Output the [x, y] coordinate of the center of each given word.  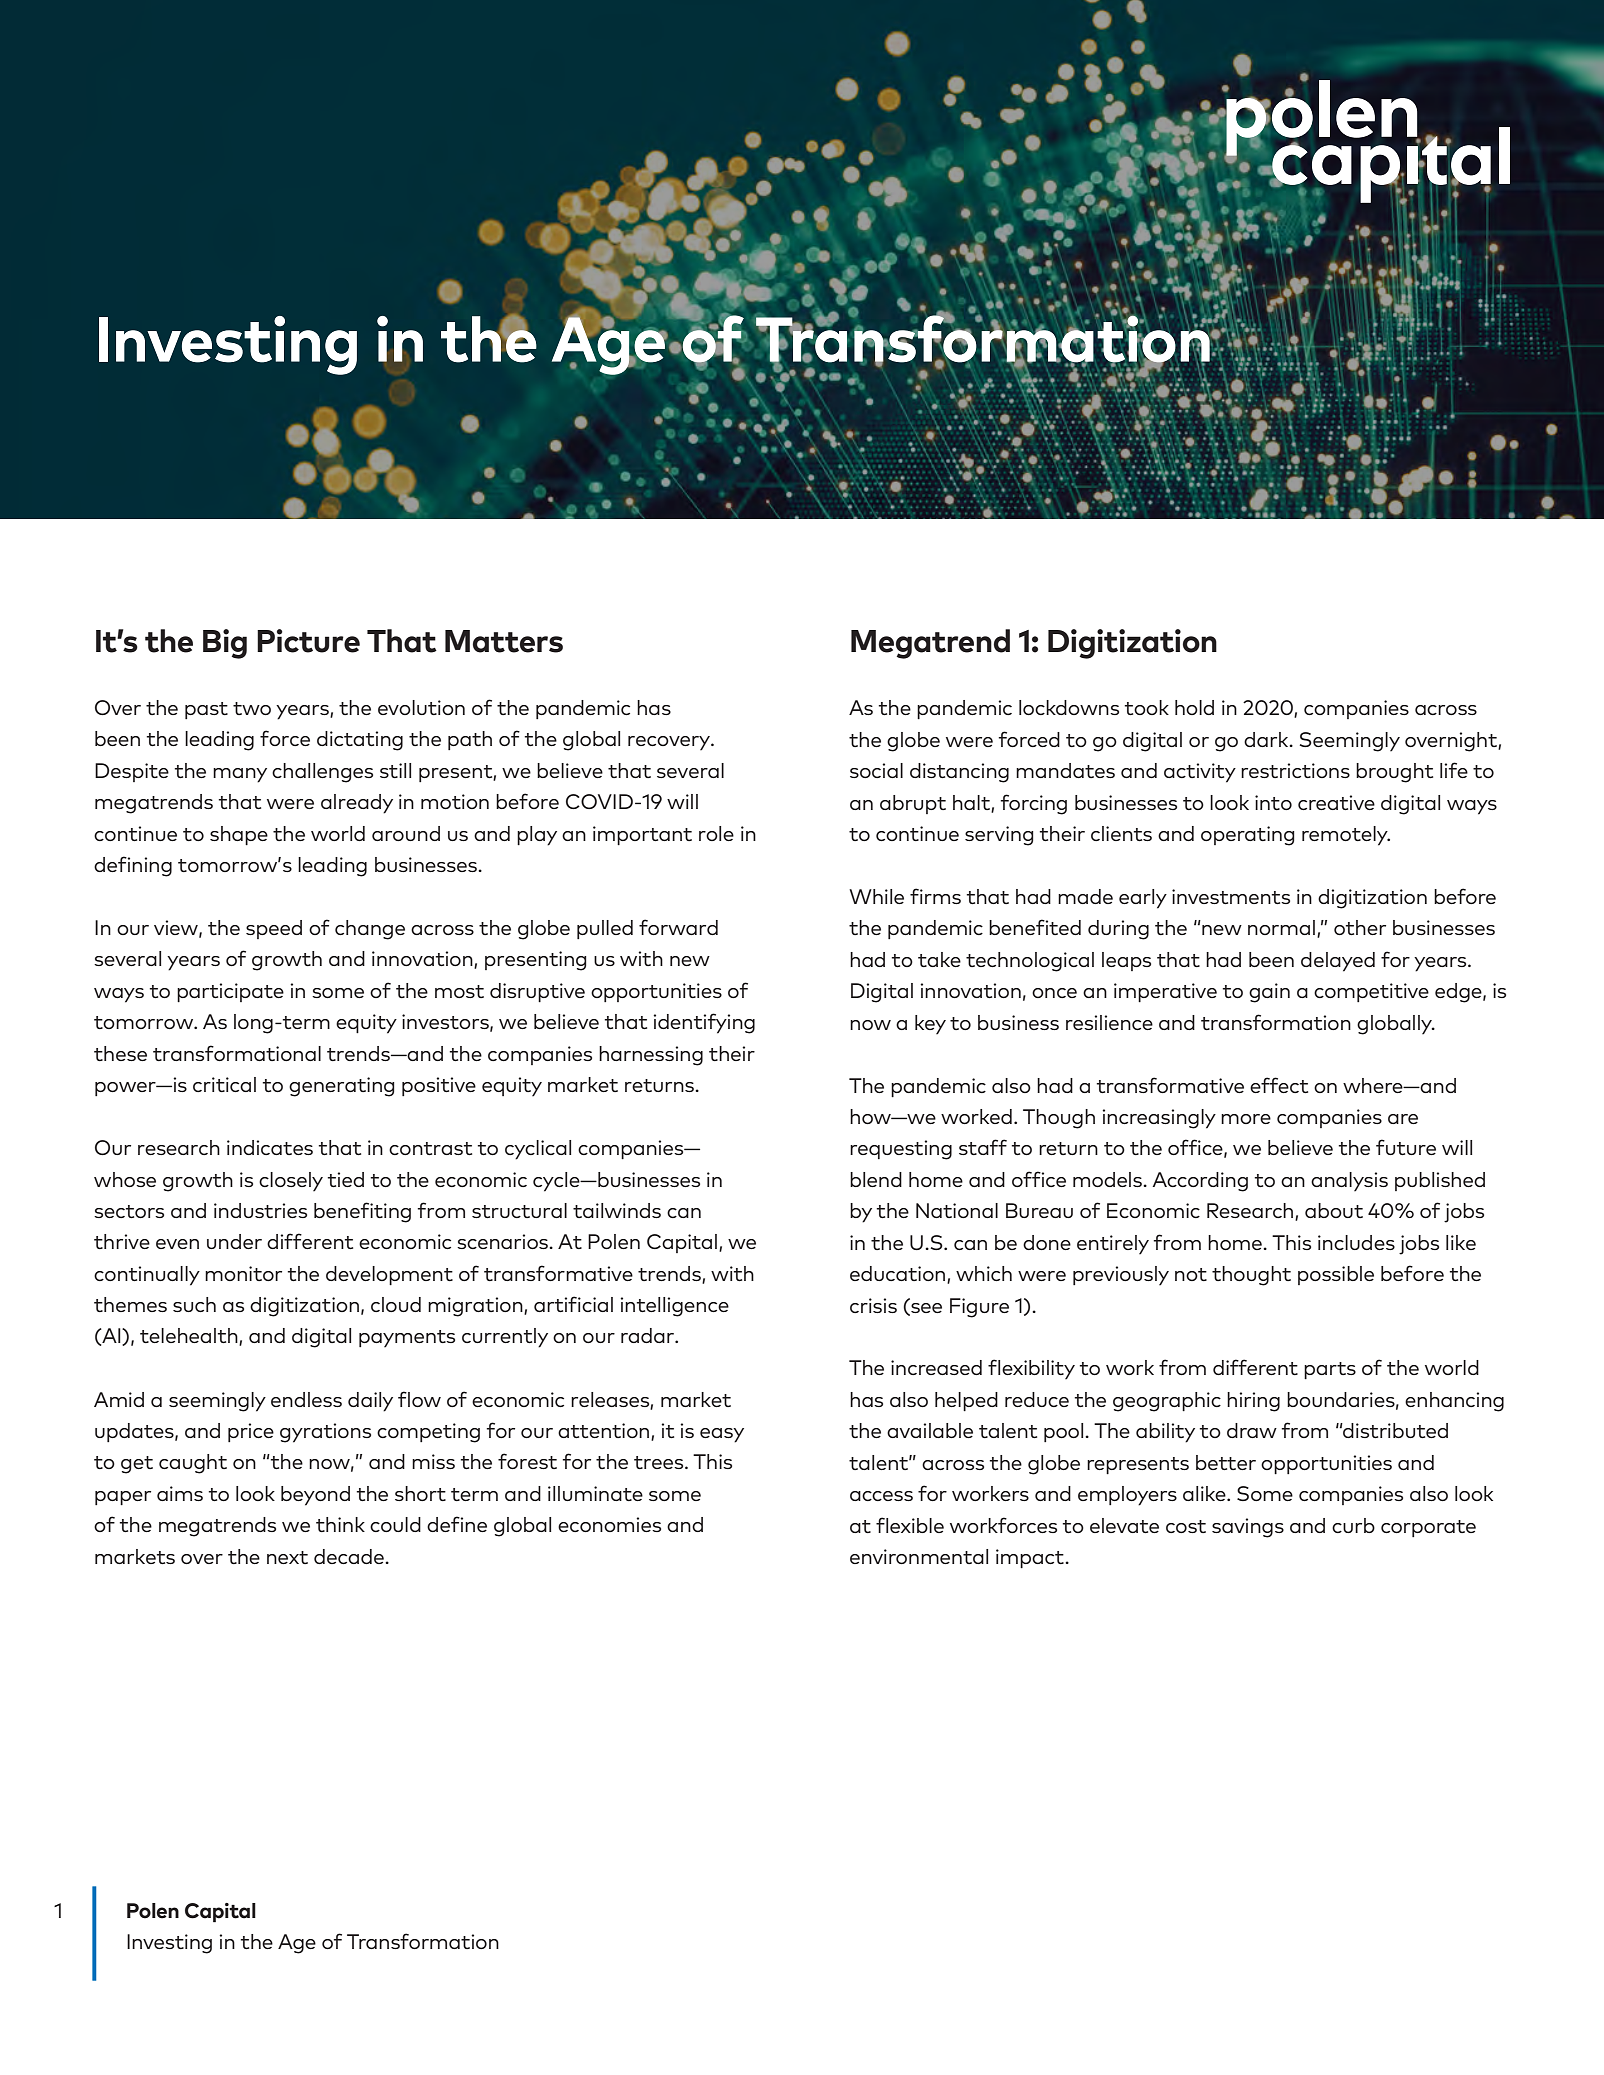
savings [1248, 1528]
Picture [308, 641]
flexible [910, 1525]
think [340, 1524]
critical [224, 1084]
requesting [901, 1150]
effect [1279, 1085]
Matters [504, 641]
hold [1194, 707]
